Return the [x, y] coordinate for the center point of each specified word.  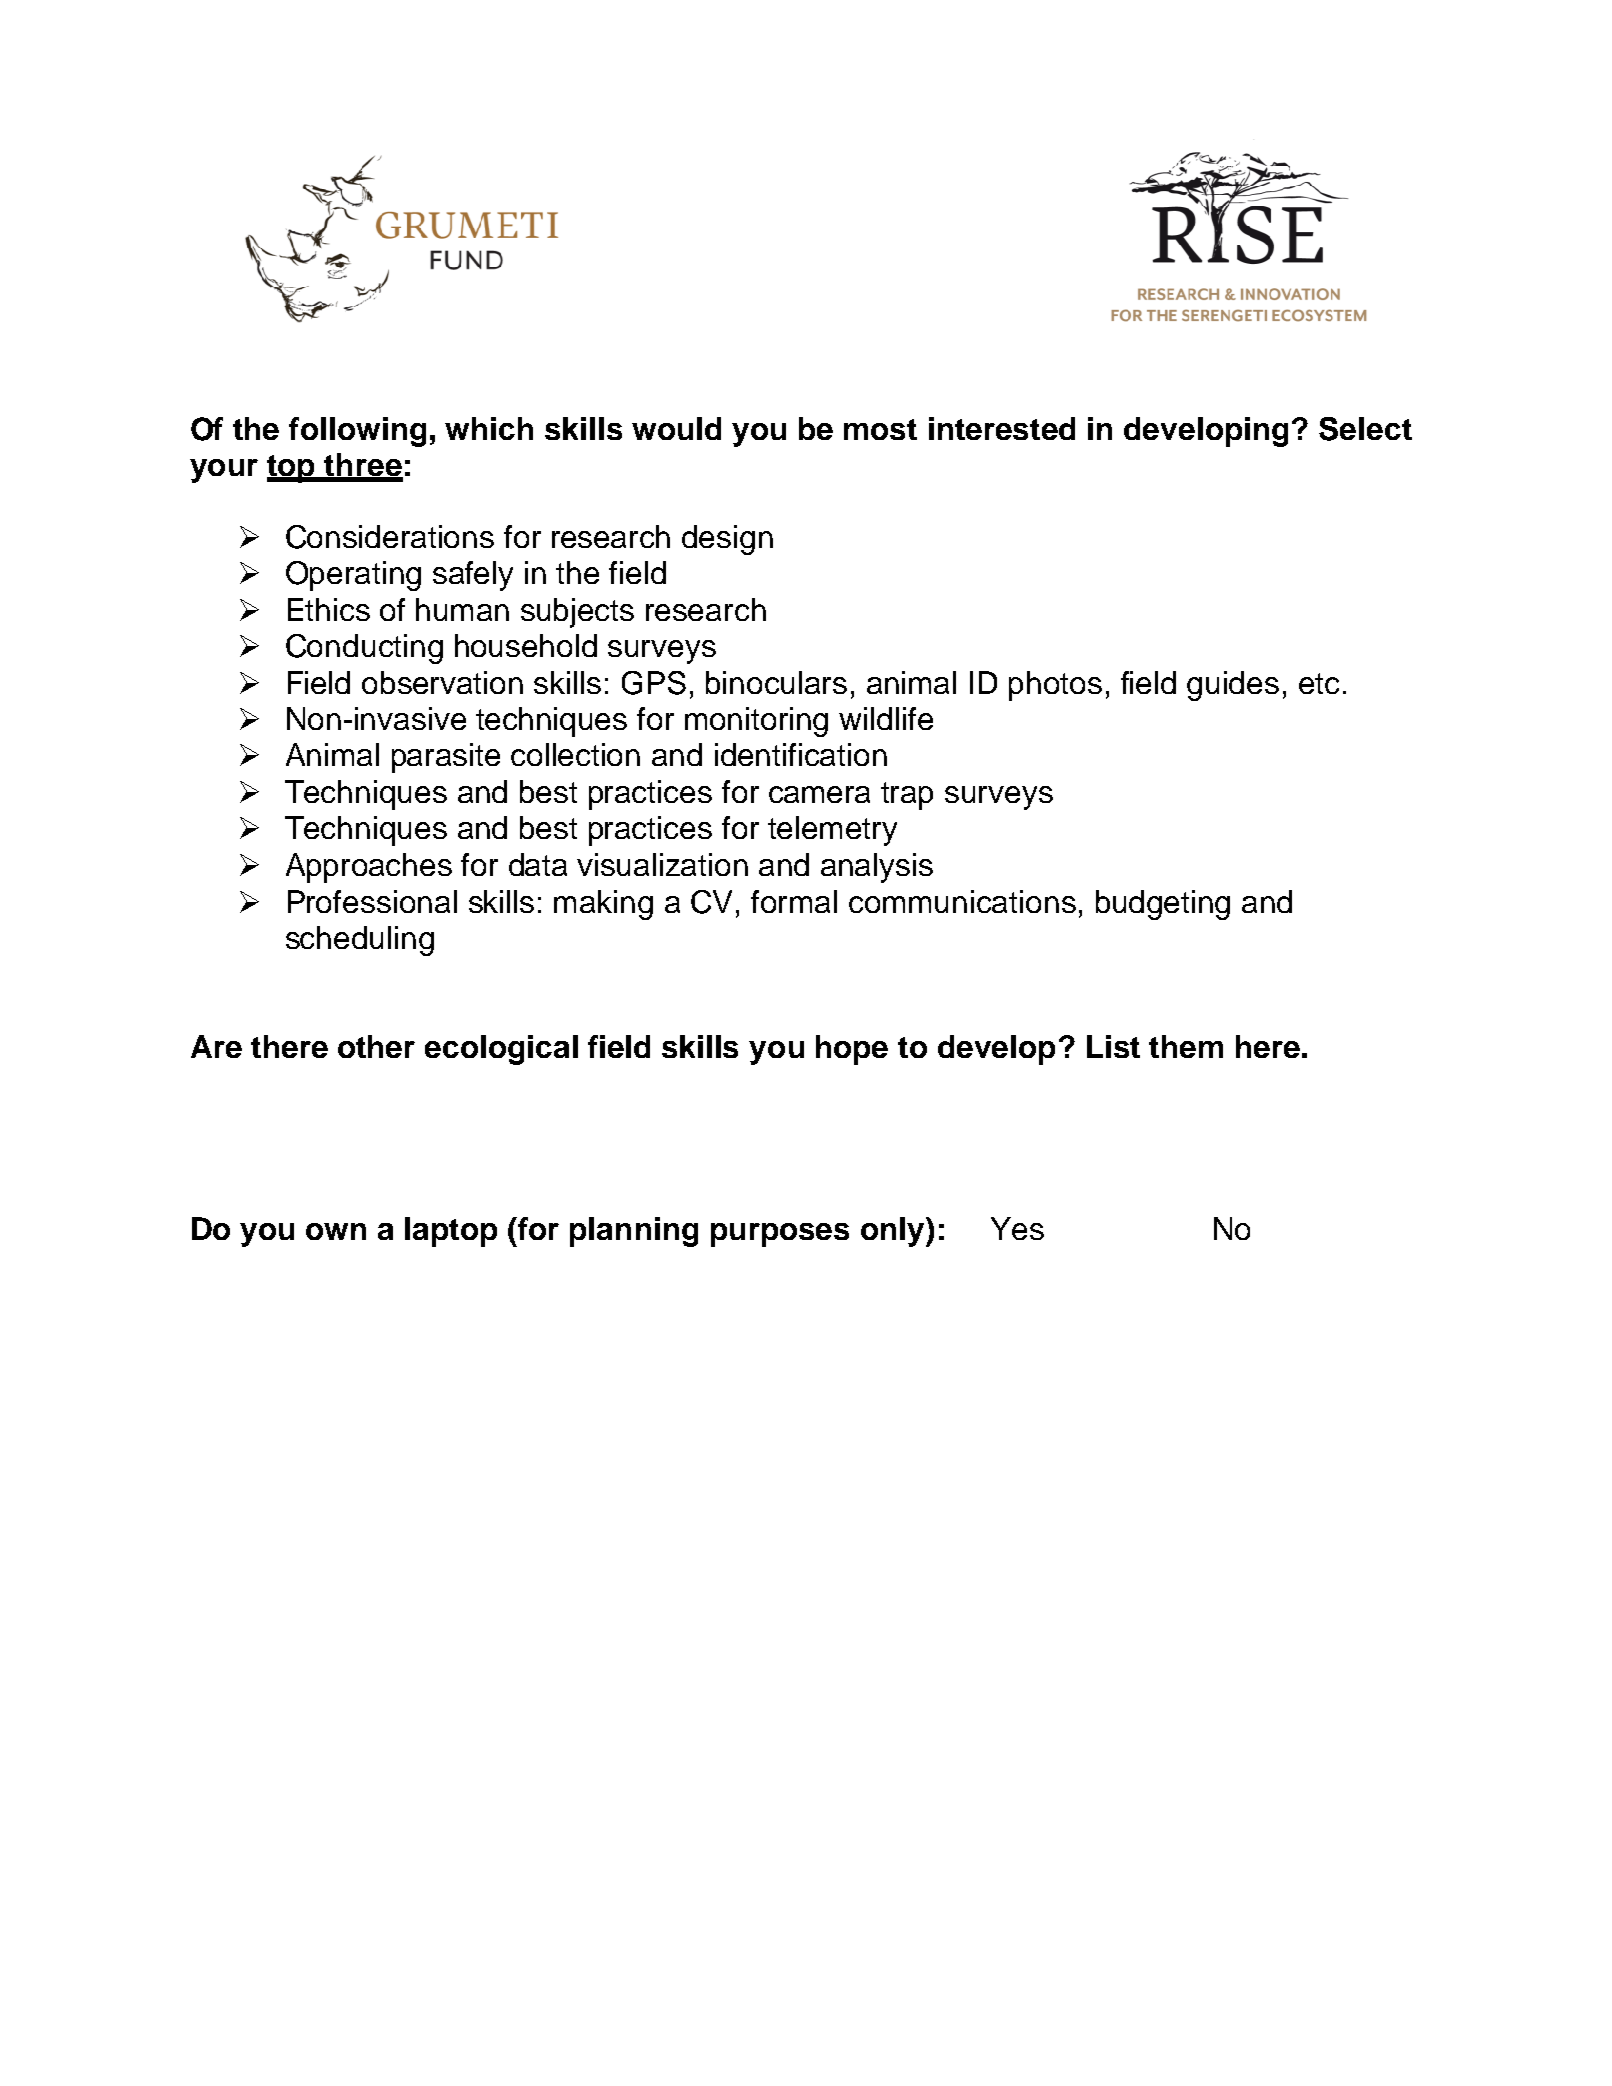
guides [1233, 686]
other [376, 1046]
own [336, 1231]
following [357, 432]
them [1186, 1046]
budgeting [1163, 905]
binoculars [776, 682]
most [880, 429]
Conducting [364, 649]
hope [852, 1050]
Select [1365, 429]
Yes [1017, 1228]
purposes [780, 1235]
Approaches [369, 868]
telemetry [832, 831]
